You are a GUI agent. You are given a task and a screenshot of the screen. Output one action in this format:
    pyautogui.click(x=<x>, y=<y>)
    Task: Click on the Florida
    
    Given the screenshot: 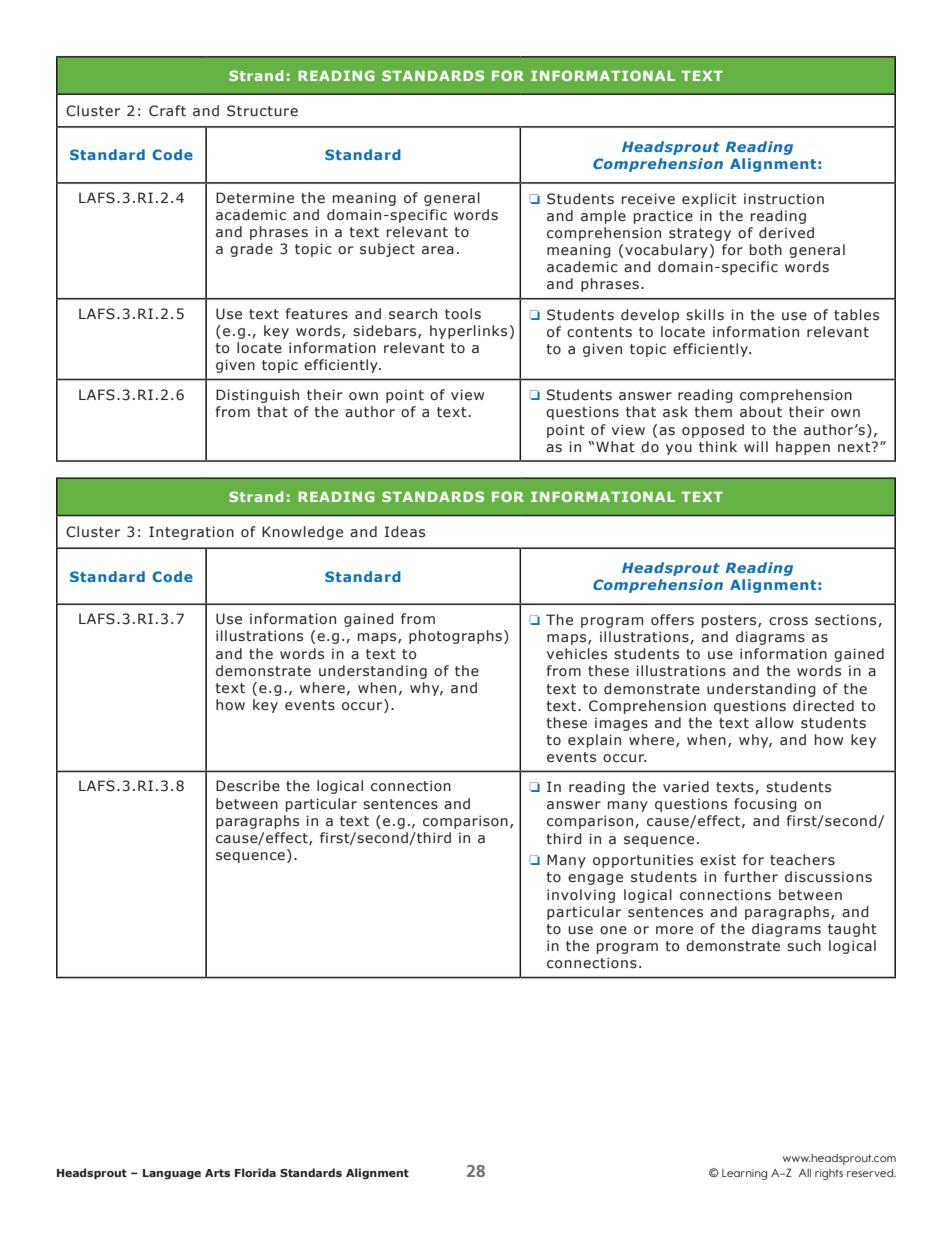 What is the action you would take?
    pyautogui.click(x=255, y=1172)
